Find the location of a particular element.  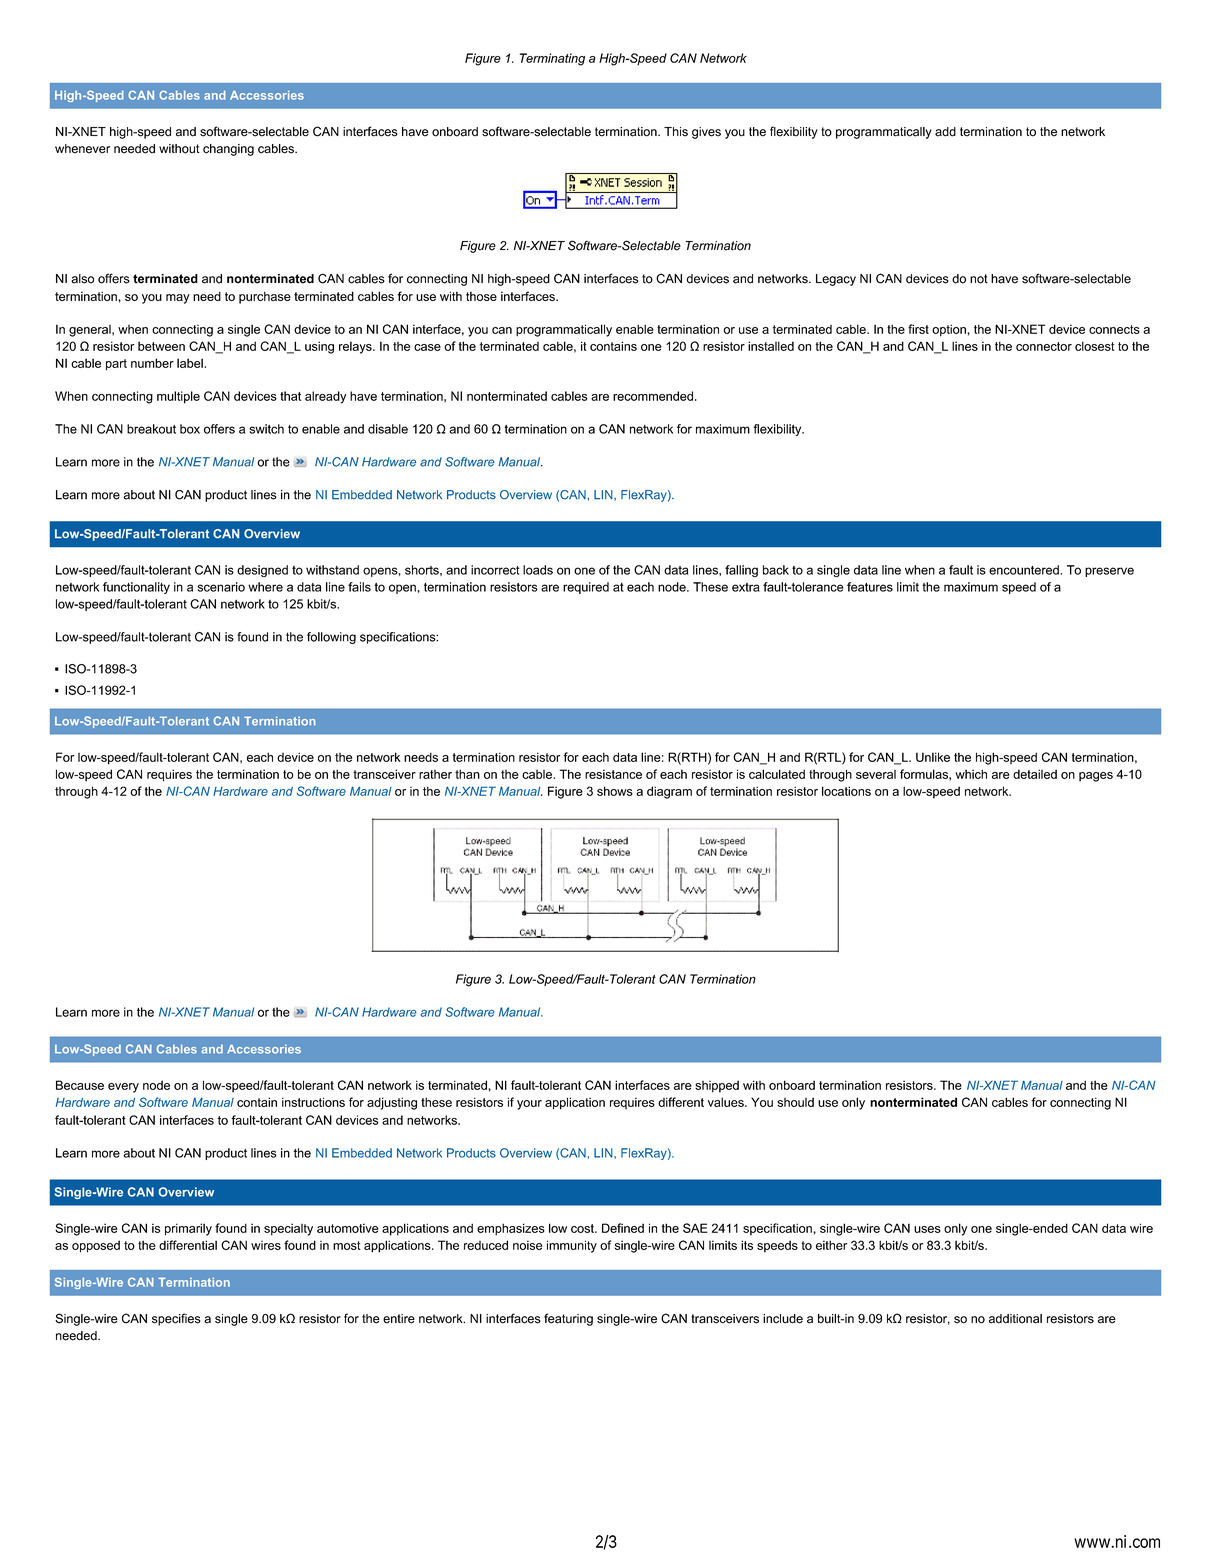

Terminating is located at coordinates (552, 59).
